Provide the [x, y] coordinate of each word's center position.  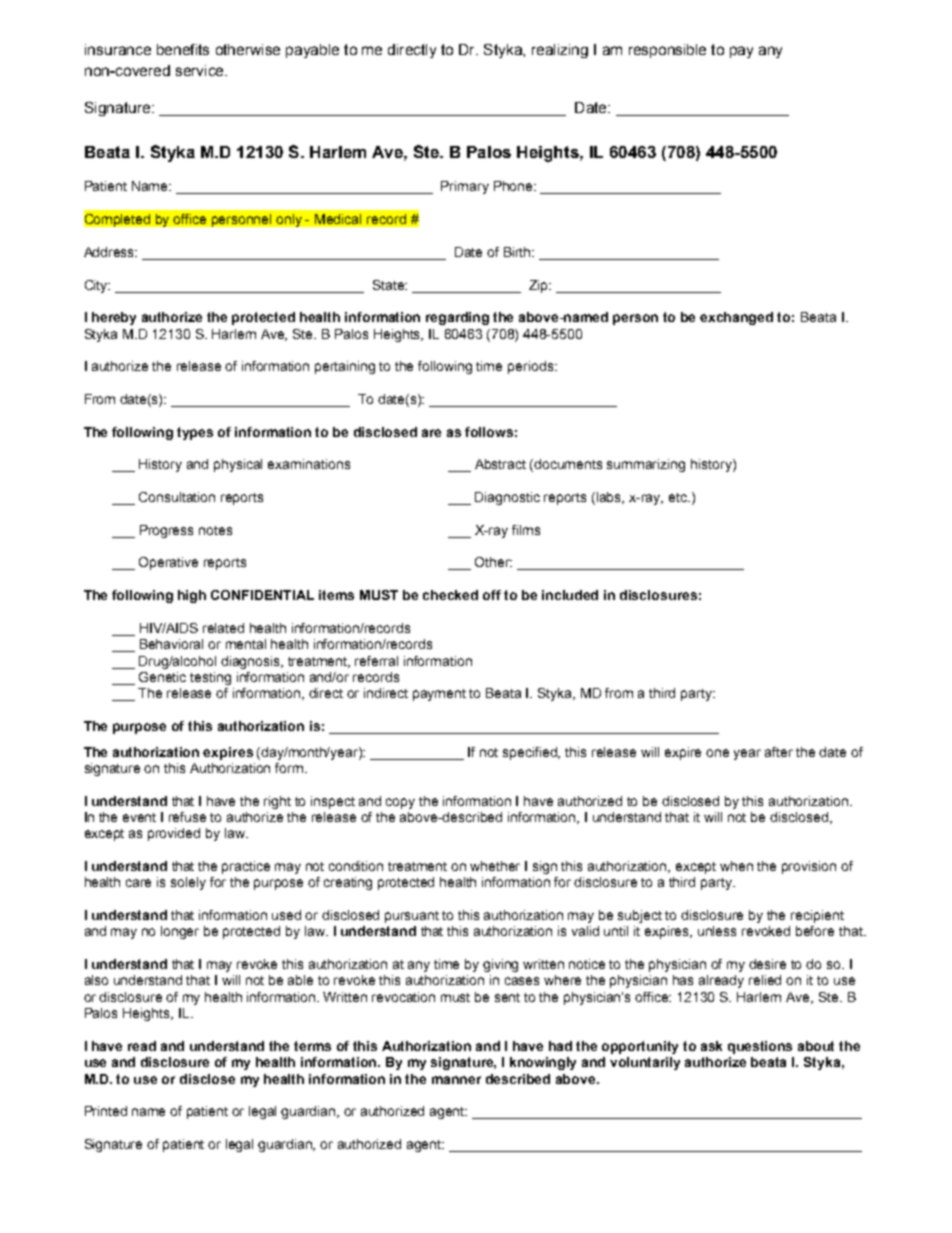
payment [439, 695]
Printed [106, 1111]
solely [188, 883]
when [736, 866]
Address [110, 252]
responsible [667, 51]
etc [679, 497]
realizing [560, 51]
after [779, 752]
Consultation [177, 497]
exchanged [736, 318]
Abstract [500, 464]
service [201, 70]
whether [495, 866]
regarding [457, 318]
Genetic [162, 677]
